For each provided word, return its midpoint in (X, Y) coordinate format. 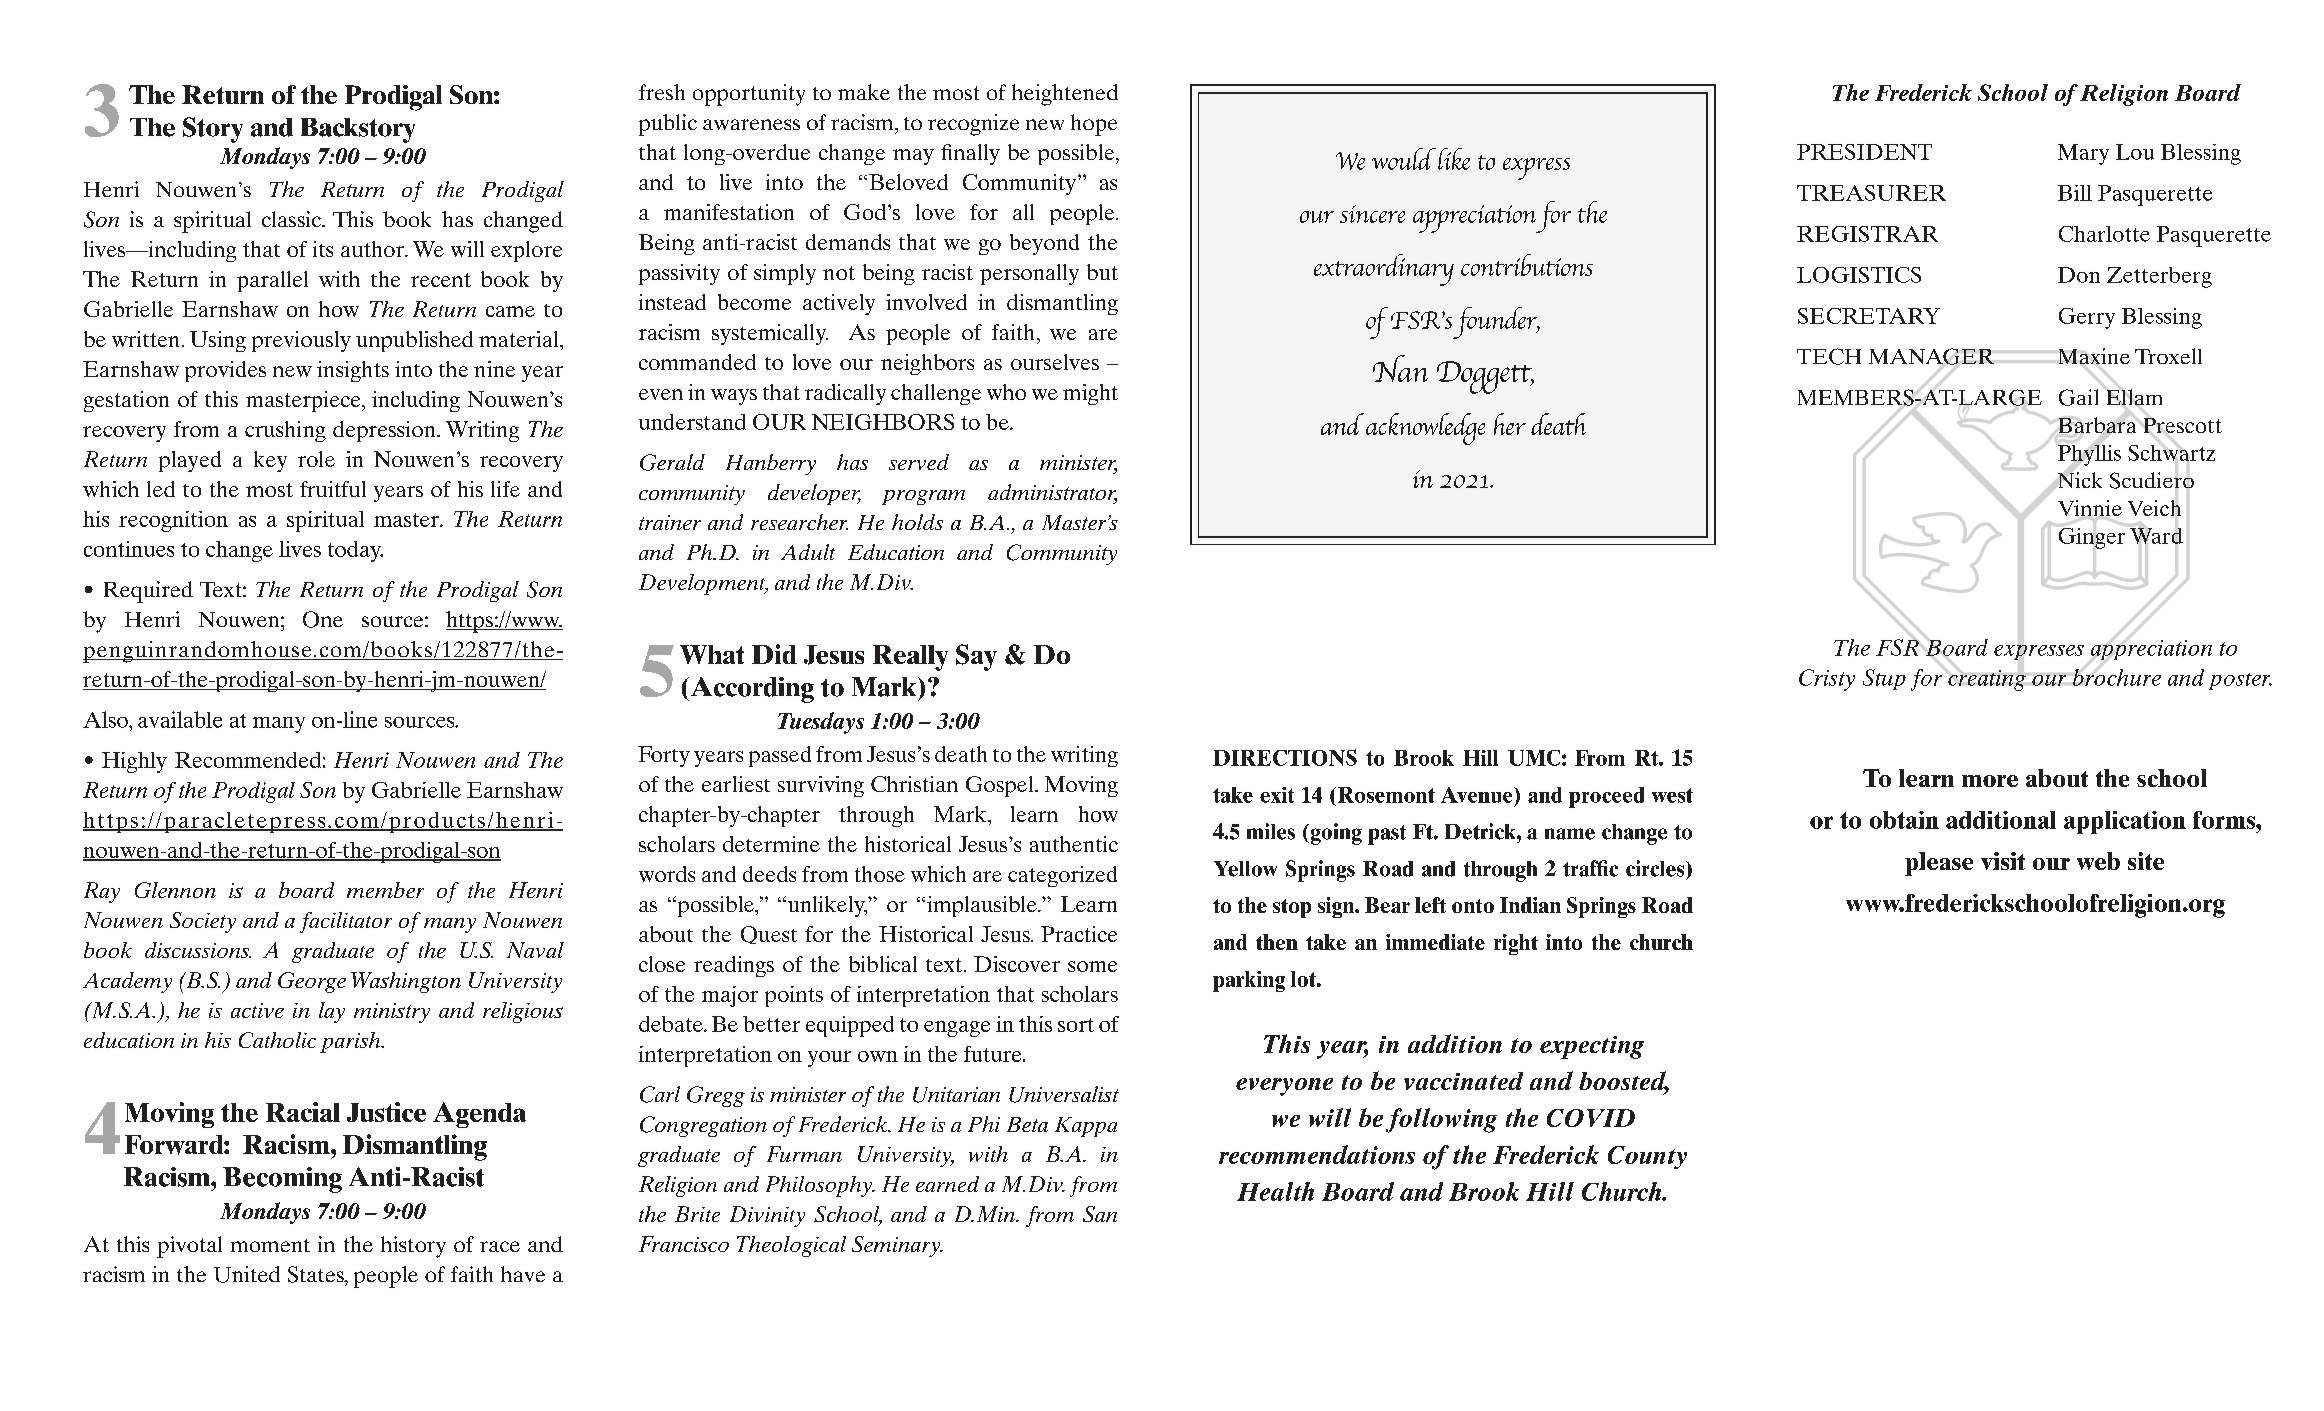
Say (976, 657)
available (180, 719)
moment (270, 1245)
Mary (2083, 154)
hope (1094, 125)
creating (1987, 680)
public (668, 125)
